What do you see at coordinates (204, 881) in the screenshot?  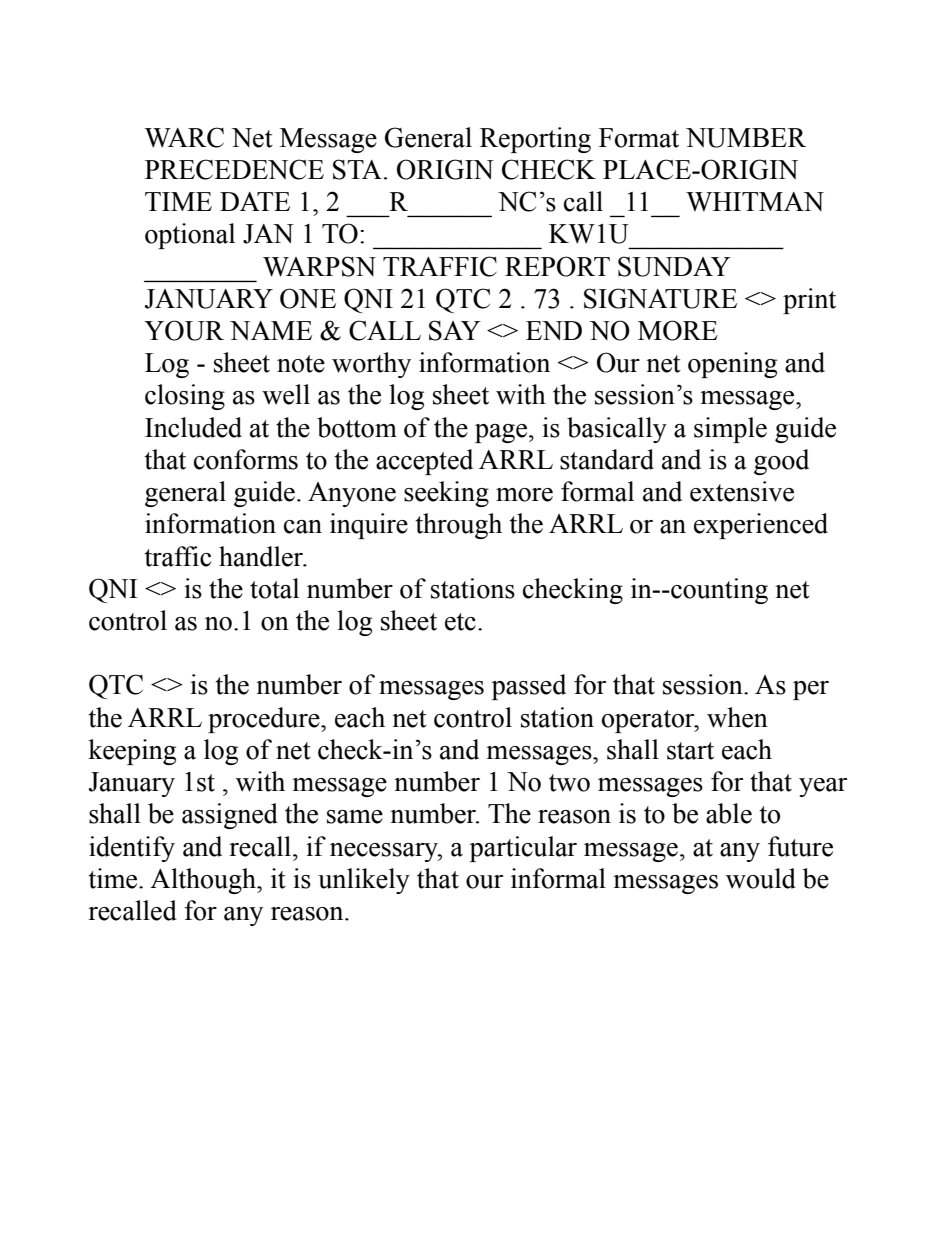 I see `Although` at bounding box center [204, 881].
